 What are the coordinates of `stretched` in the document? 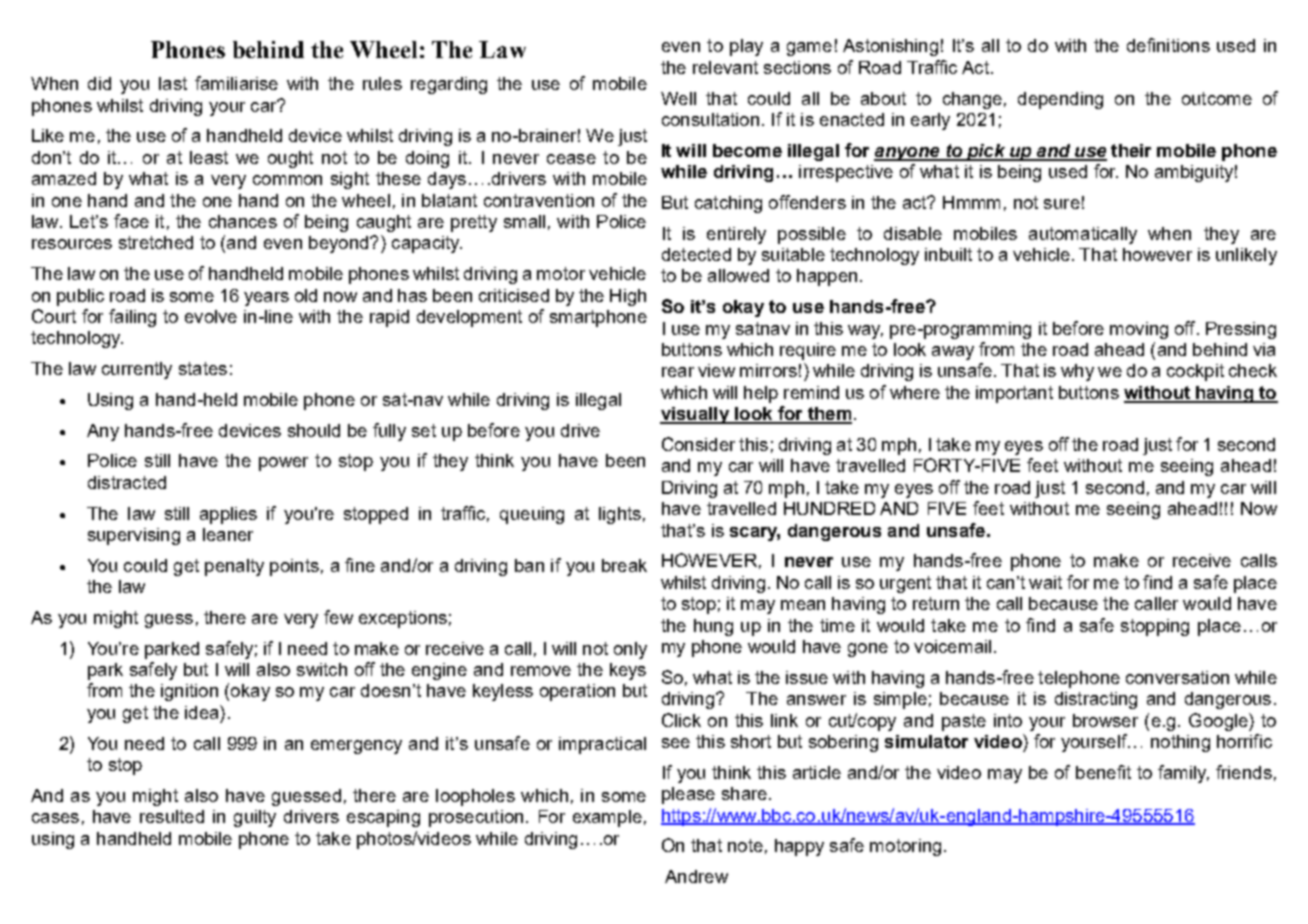 It's located at (156, 242).
